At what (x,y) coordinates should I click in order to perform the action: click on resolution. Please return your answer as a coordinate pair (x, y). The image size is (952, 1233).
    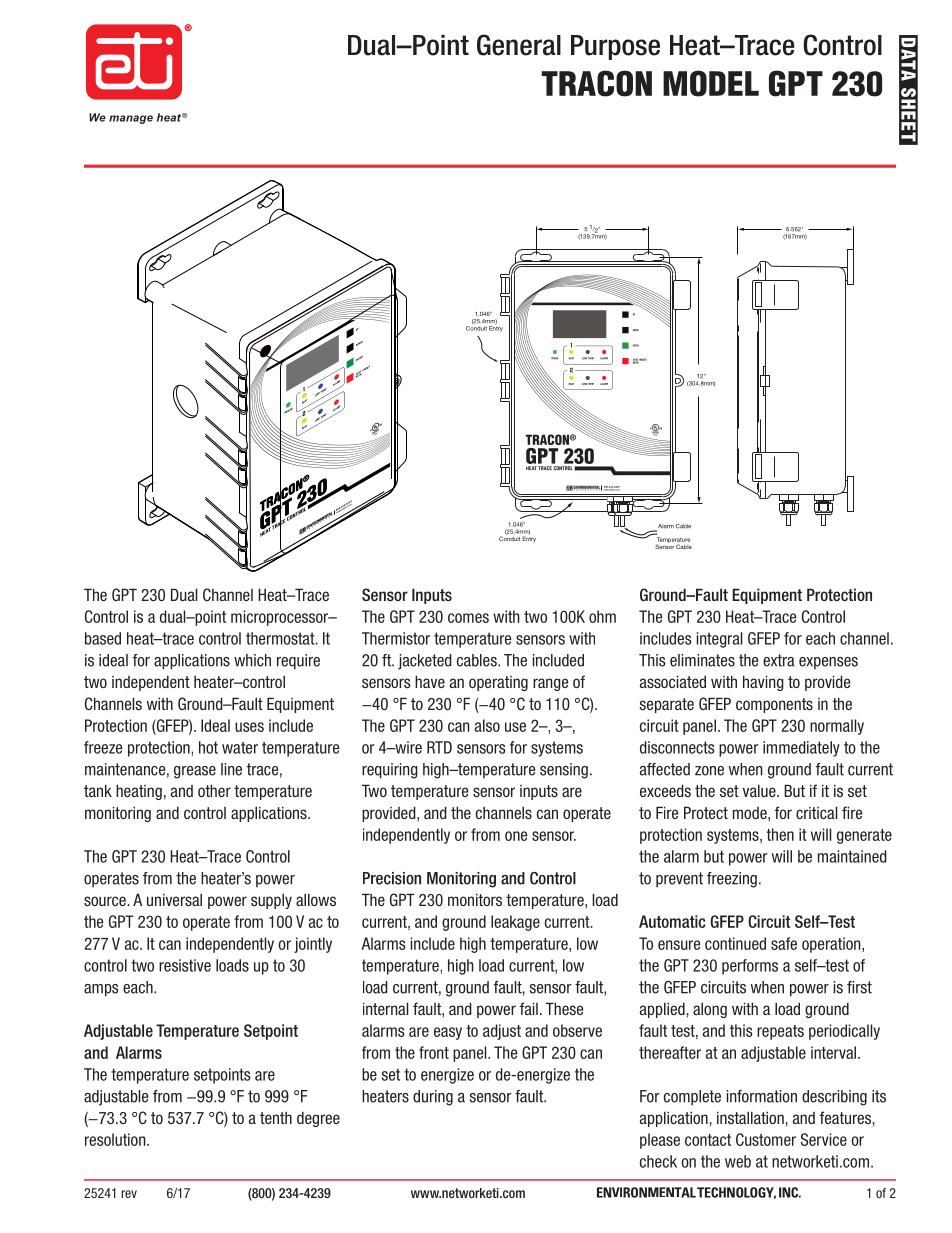
    Looking at the image, I should click on (116, 1139).
